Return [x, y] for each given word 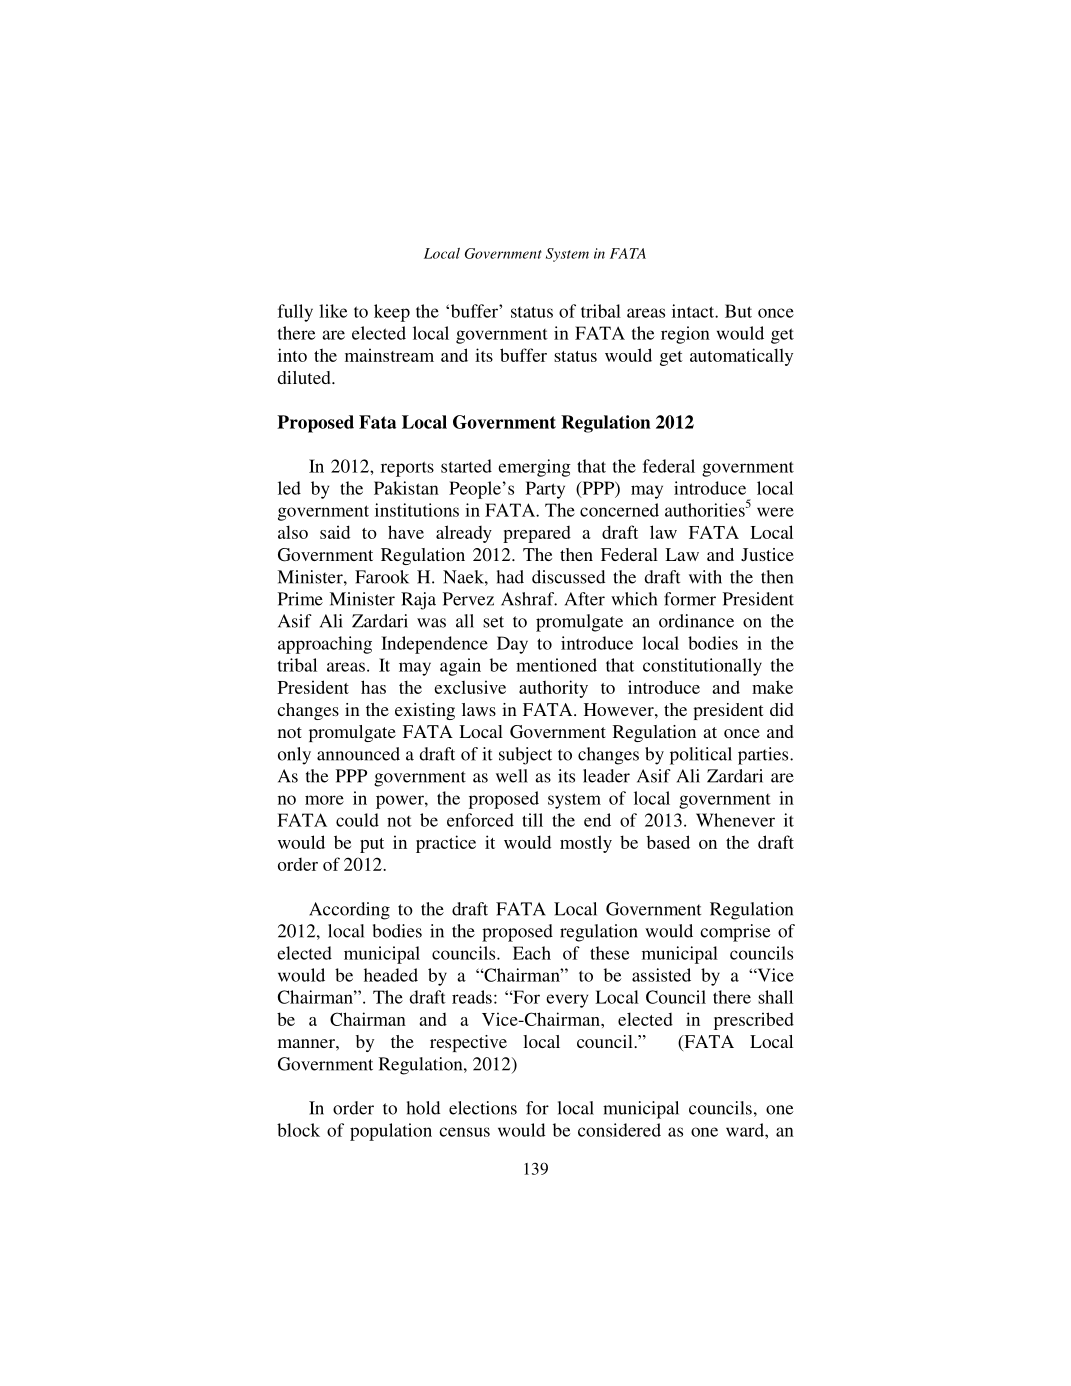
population [391, 1132]
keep [392, 313]
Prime [300, 599]
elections [483, 1108]
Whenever [735, 820]
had [510, 577]
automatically [741, 357]
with [705, 577]
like [333, 311]
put [372, 845]
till [532, 820]
